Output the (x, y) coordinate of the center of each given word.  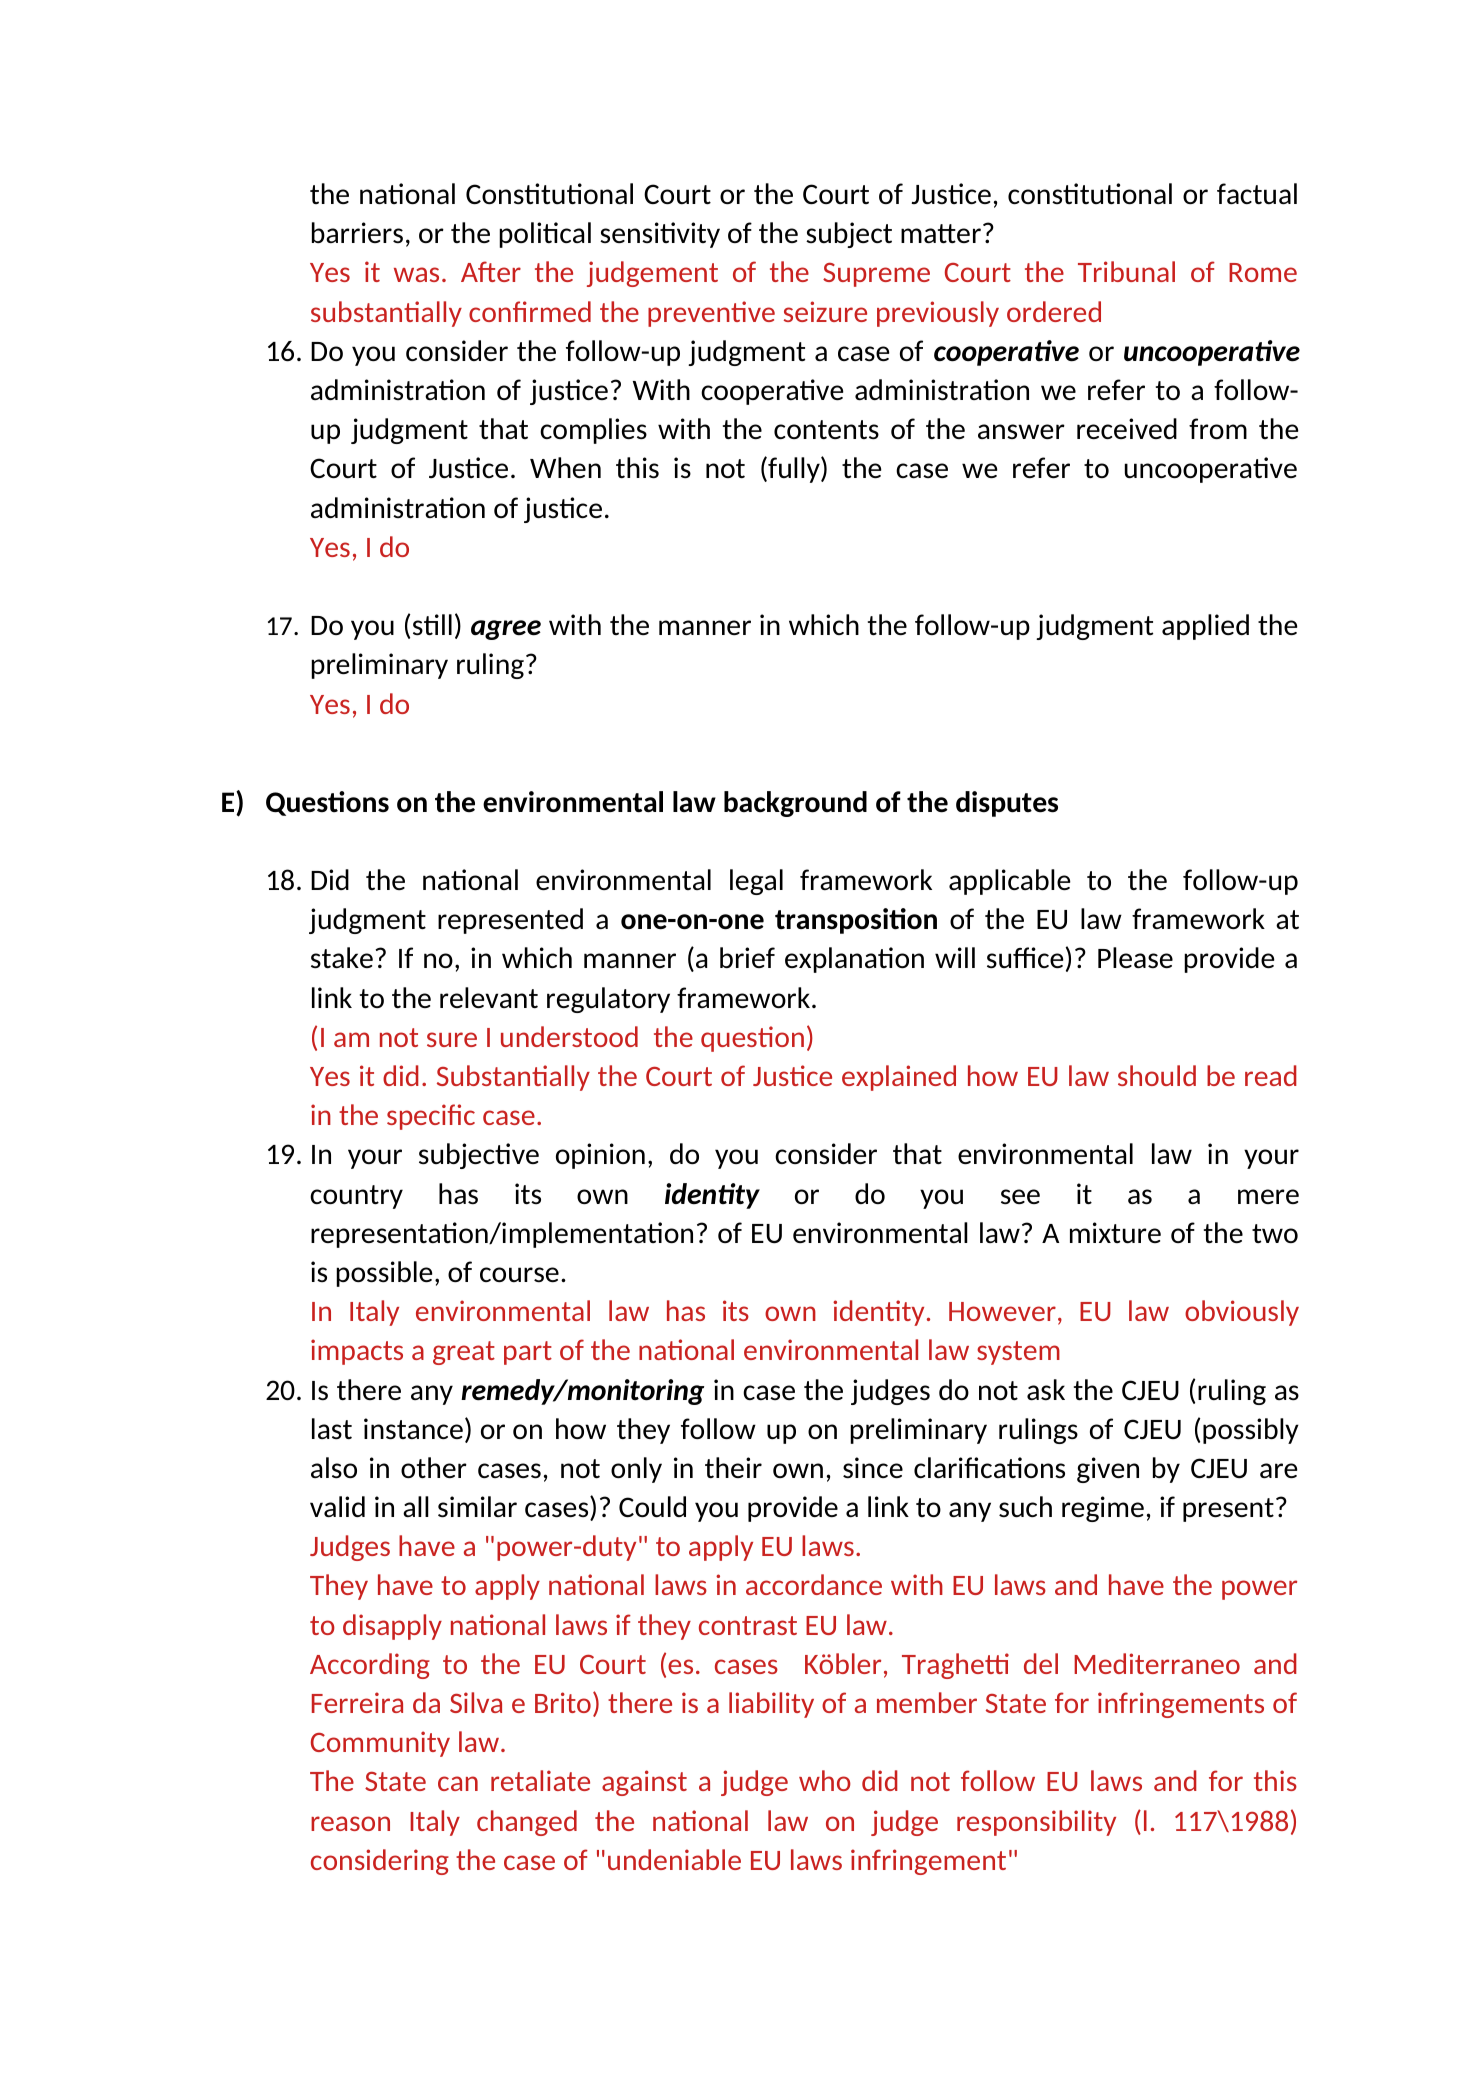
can (458, 1783)
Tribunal (1126, 271)
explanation (854, 960)
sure (452, 1039)
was (416, 274)
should (1157, 1075)
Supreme (876, 275)
